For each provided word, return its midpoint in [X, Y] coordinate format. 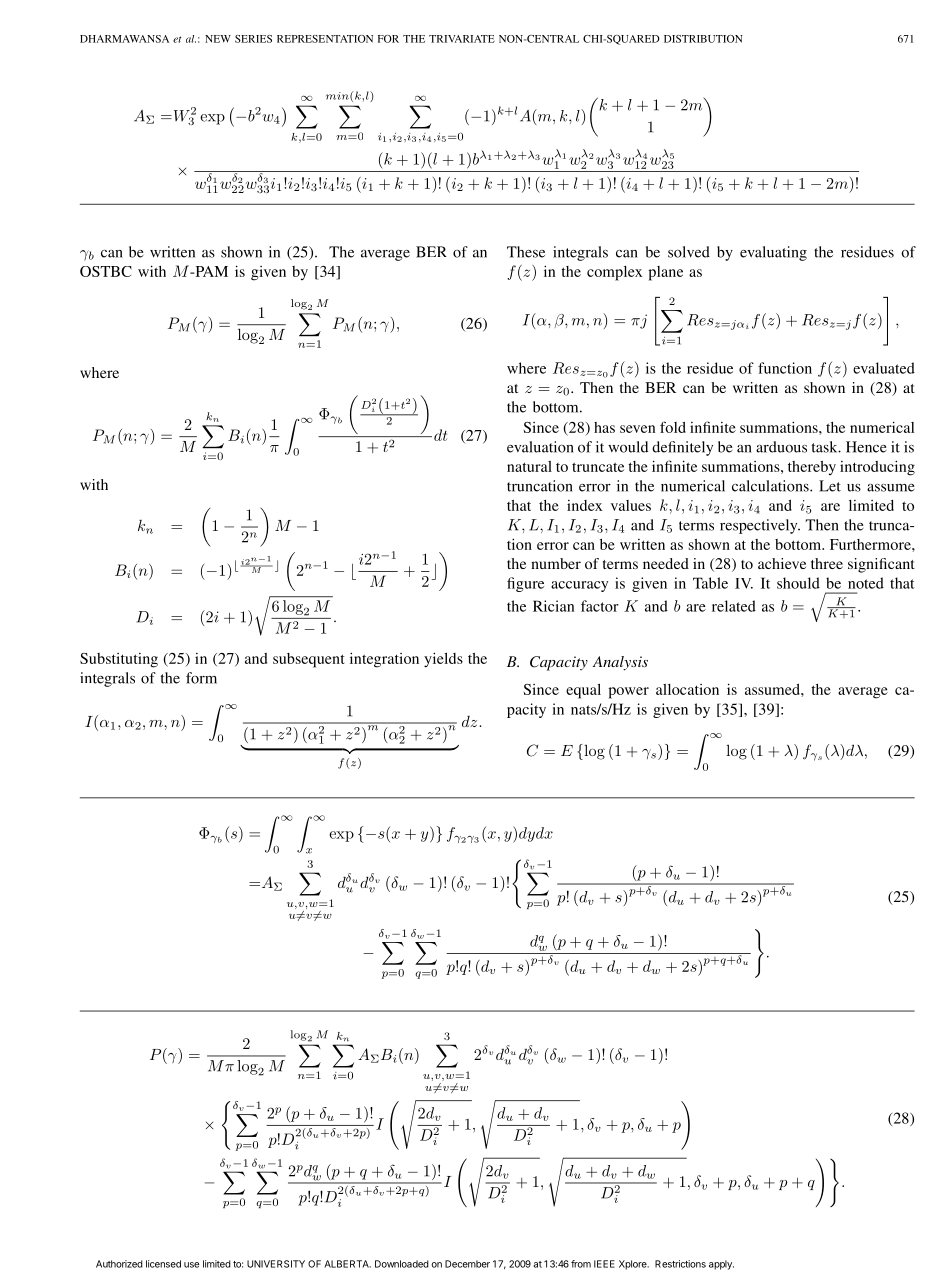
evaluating [773, 253]
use [191, 1265]
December [467, 1264]
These [526, 252]
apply [721, 1265]
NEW [218, 39]
